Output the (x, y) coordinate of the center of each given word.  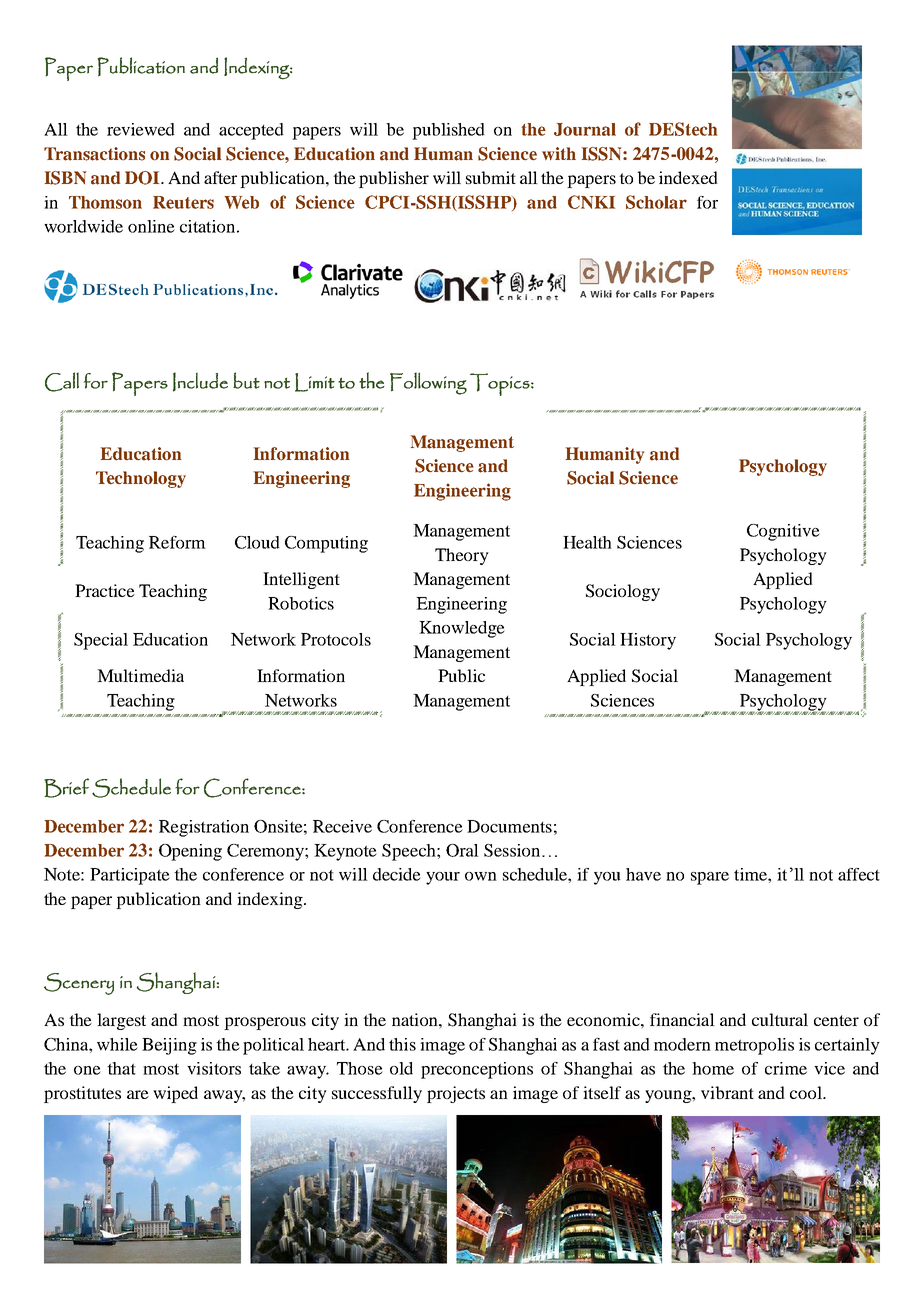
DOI (143, 178)
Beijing (169, 1046)
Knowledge (462, 629)
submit (491, 177)
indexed (688, 177)
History (648, 641)
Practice (105, 590)
